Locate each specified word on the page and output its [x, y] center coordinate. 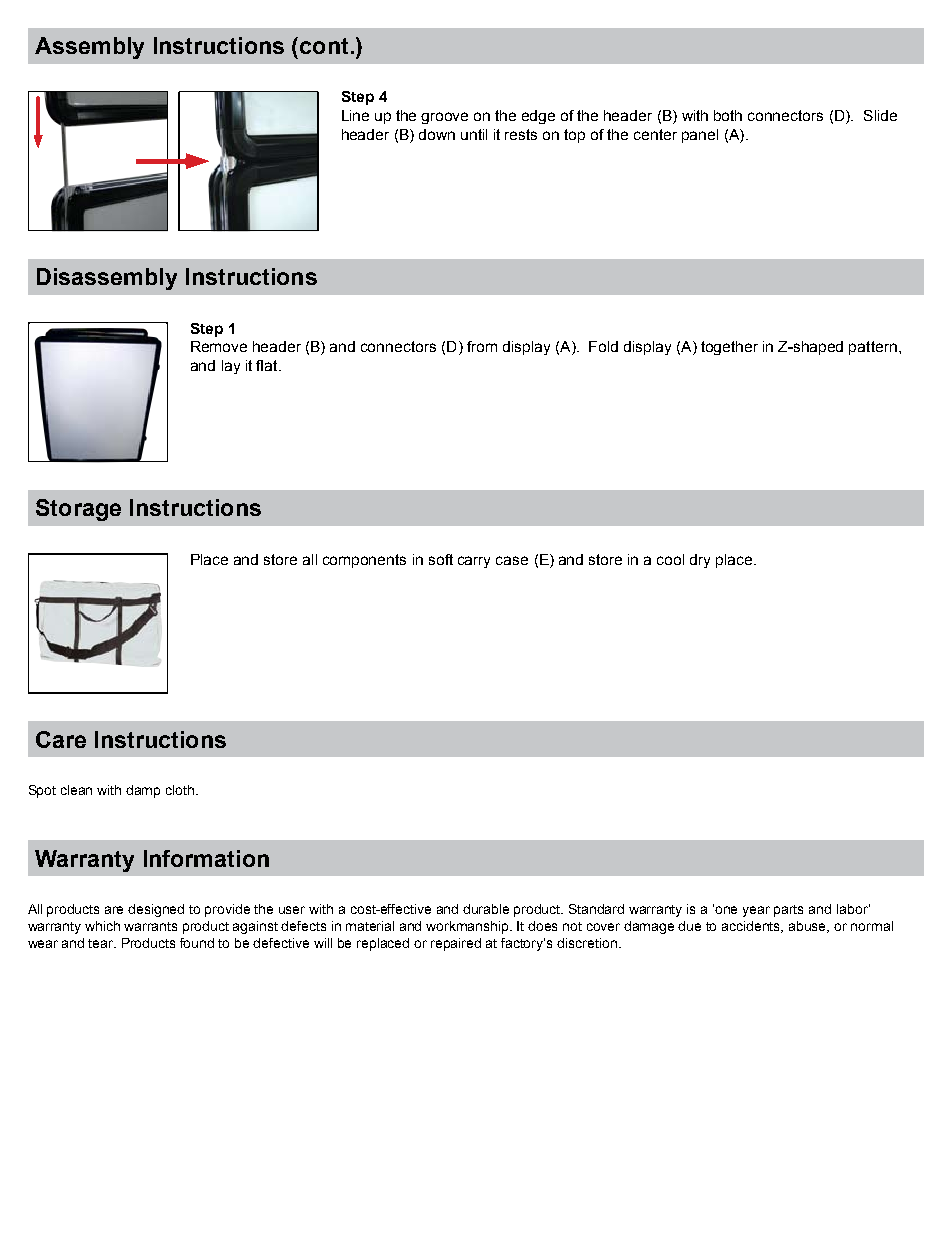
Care [61, 739]
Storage [78, 510]
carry [474, 562]
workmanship [469, 927]
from [482, 346]
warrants [150, 926]
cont [324, 46]
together [729, 348]
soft [441, 559]
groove [444, 118]
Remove [219, 346]
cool [670, 559]
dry [700, 561]
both [728, 115]
